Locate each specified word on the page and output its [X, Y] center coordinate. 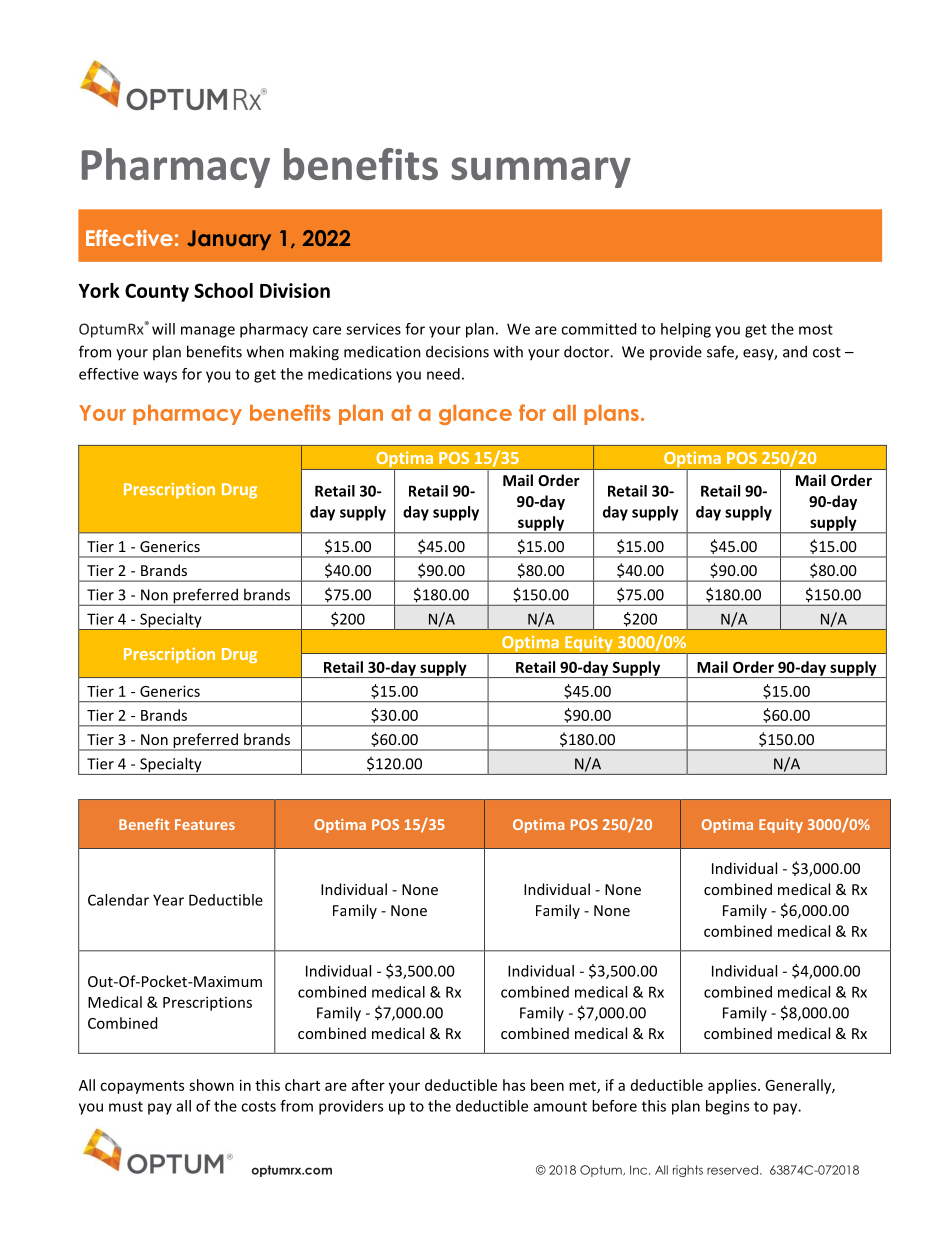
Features [205, 824]
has [514, 1085]
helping [686, 330]
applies [733, 1086]
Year [168, 900]
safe [721, 352]
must [126, 1106]
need [443, 374]
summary [541, 172]
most [816, 329]
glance [475, 415]
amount [560, 1106]
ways [160, 377]
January [229, 240]
